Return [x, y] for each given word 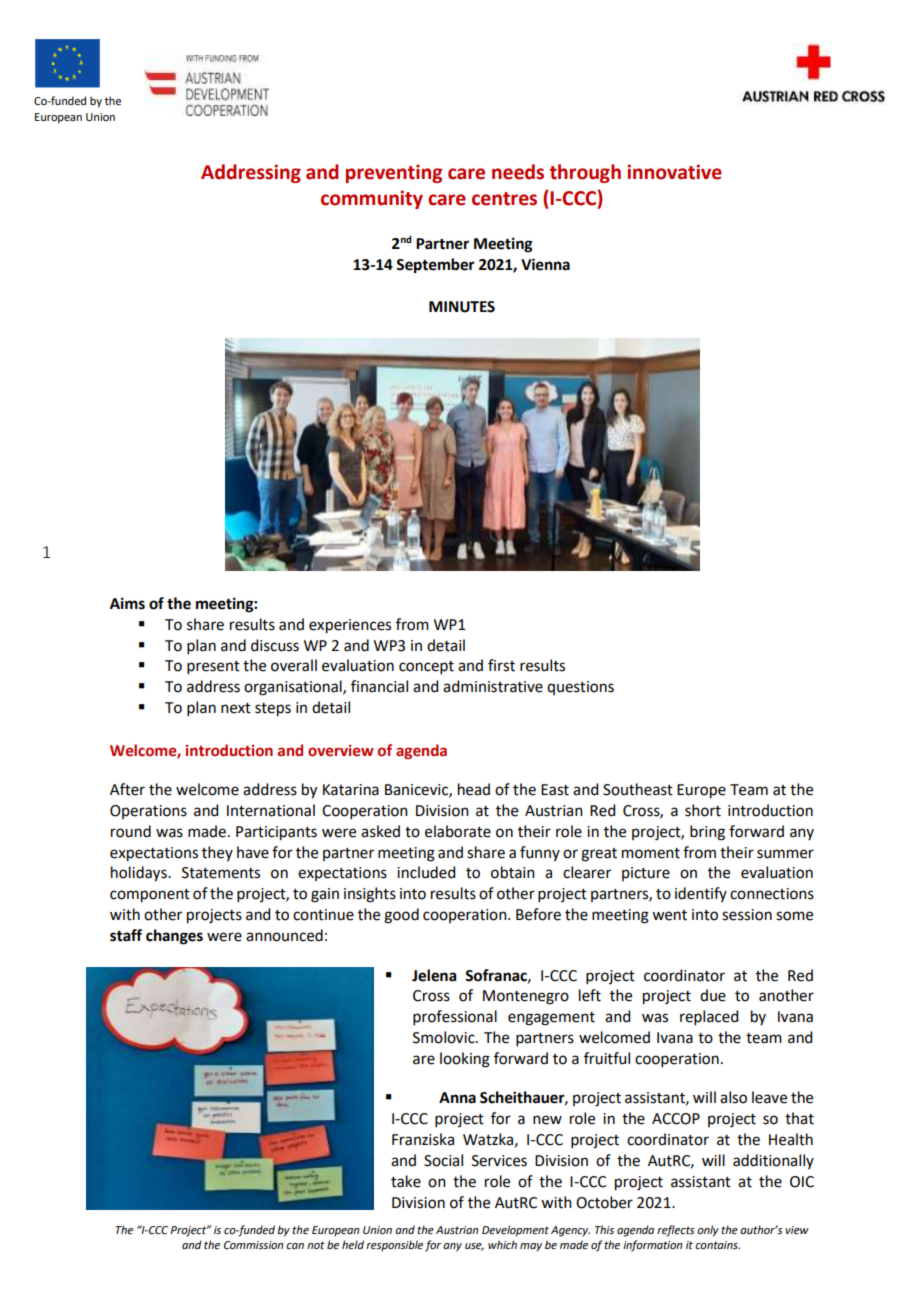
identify [701, 894]
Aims [127, 603]
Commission [253, 1245]
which [502, 1244]
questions [580, 688]
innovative [674, 172]
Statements [221, 873]
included [426, 872]
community [372, 199]
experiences [350, 626]
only [708, 1231]
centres [504, 199]
